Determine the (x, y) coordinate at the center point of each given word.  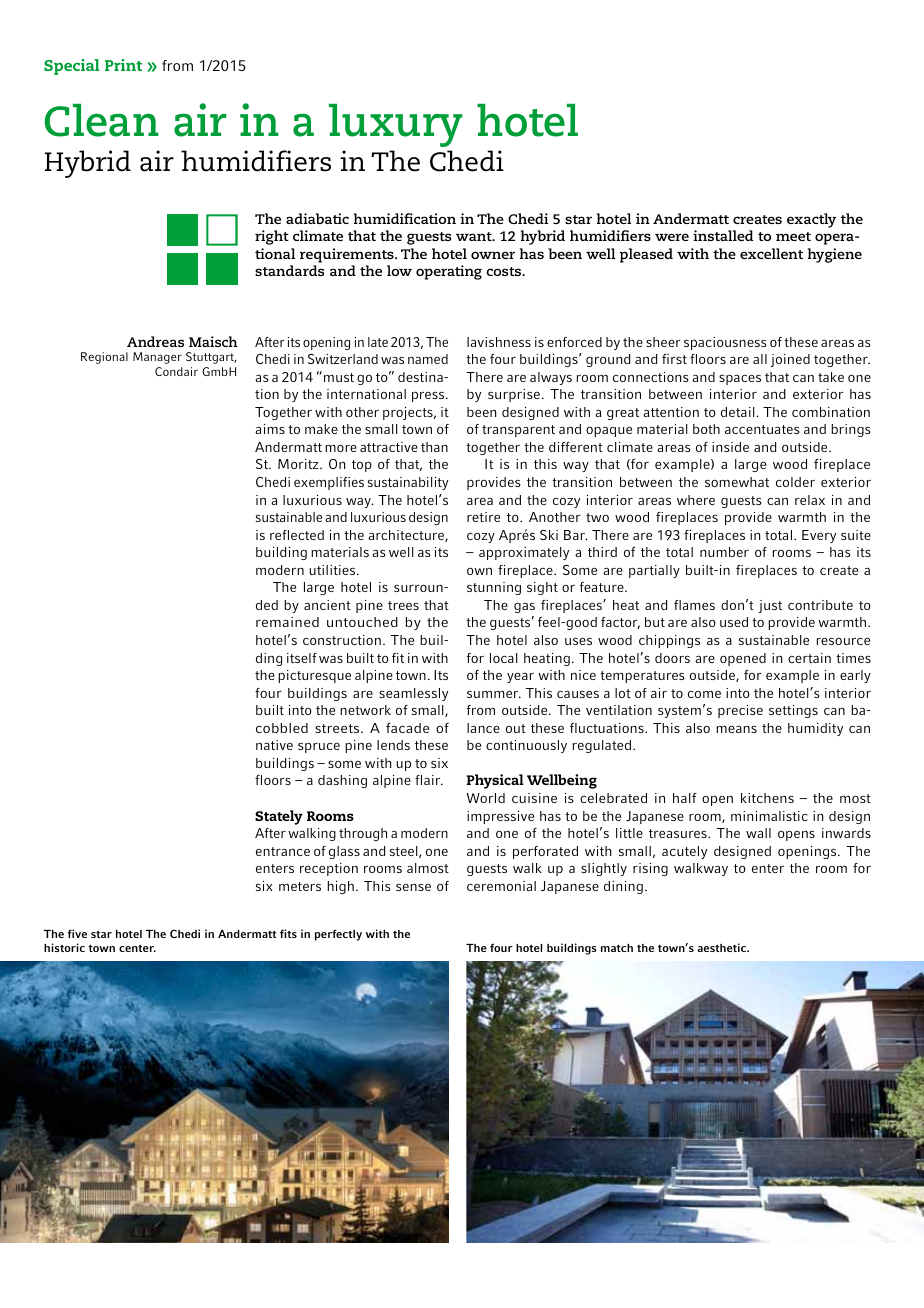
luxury (396, 125)
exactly (811, 220)
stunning (494, 588)
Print (123, 65)
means (736, 729)
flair (429, 780)
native (274, 745)
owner (493, 255)
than (434, 447)
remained (287, 622)
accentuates (762, 429)
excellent (771, 253)
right (272, 237)
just (770, 606)
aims (270, 429)
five (77, 933)
